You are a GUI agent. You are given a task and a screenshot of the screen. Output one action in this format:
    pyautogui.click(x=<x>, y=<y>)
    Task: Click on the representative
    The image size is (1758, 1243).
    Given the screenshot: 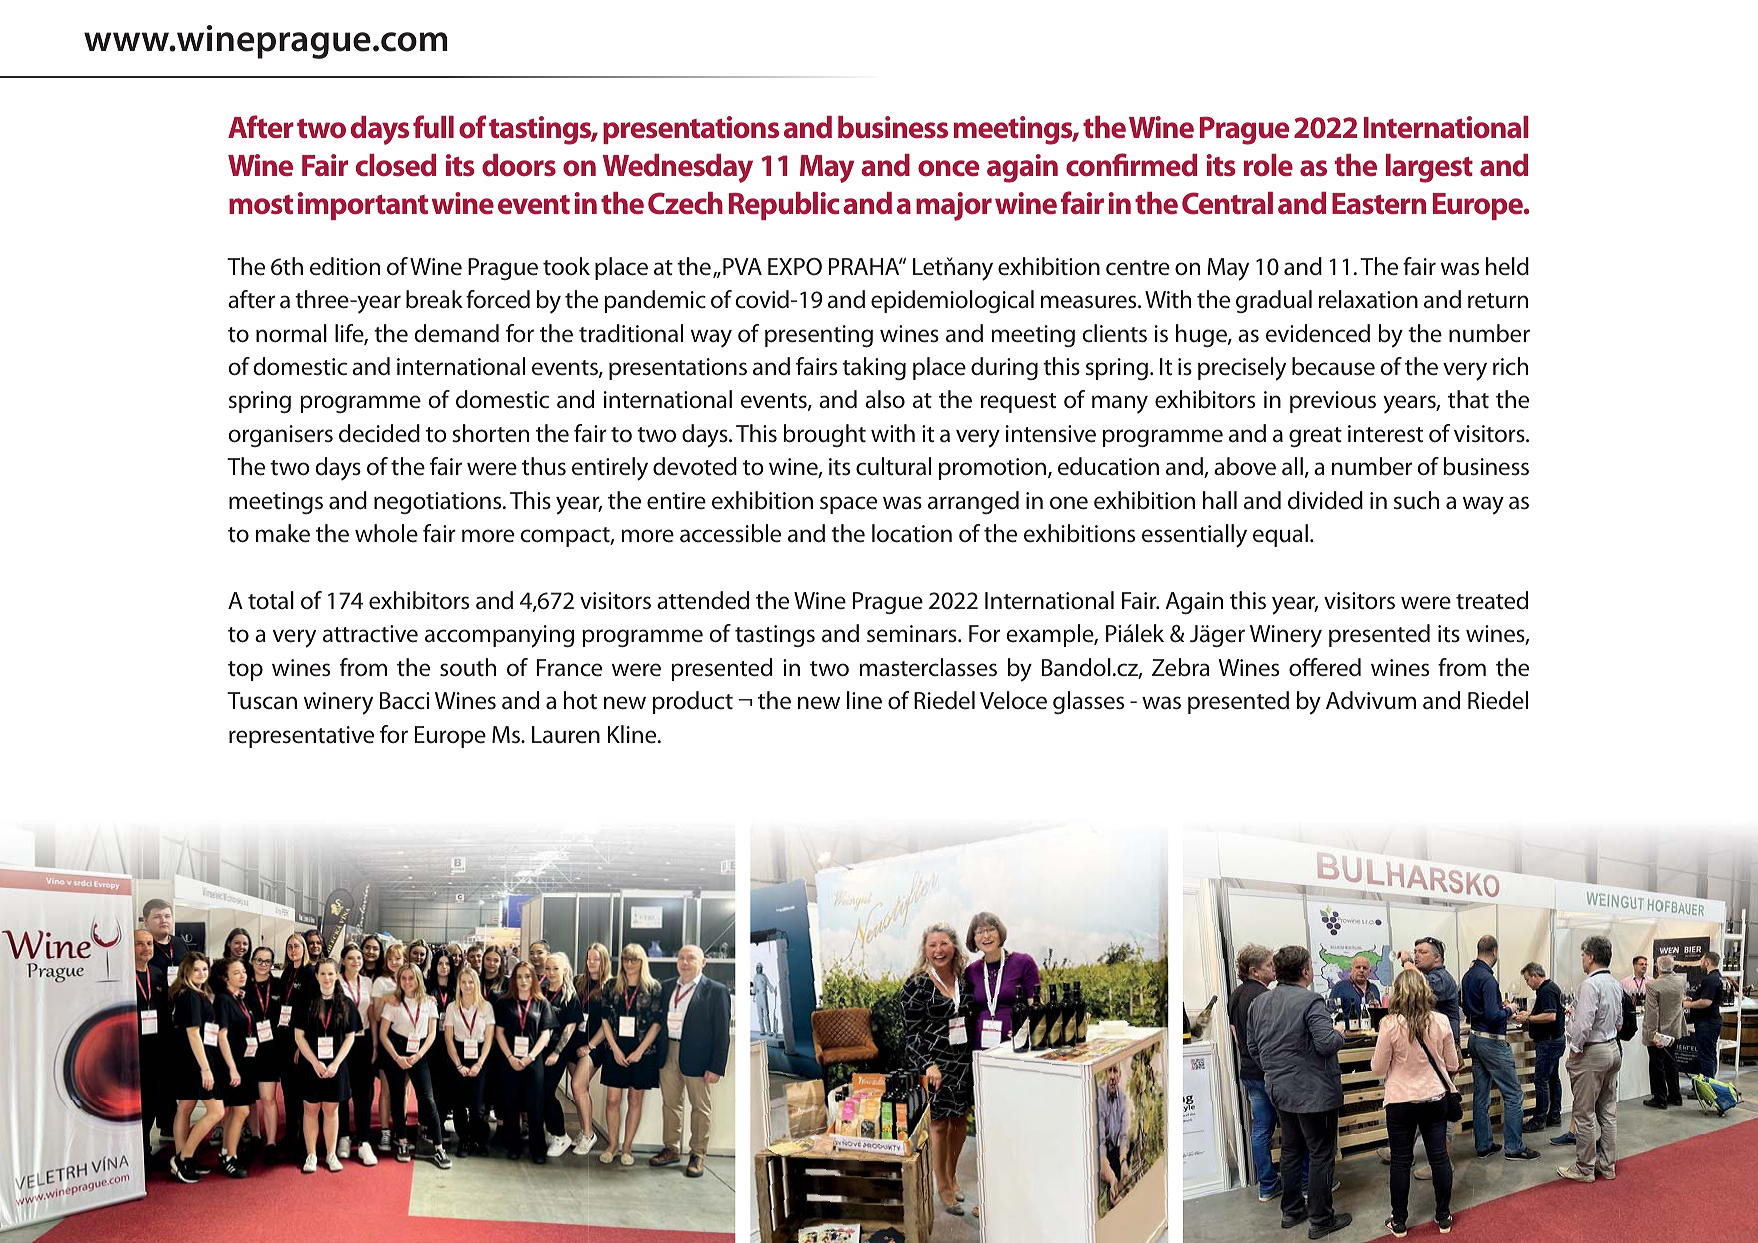 What is the action you would take?
    pyautogui.click(x=301, y=737)
